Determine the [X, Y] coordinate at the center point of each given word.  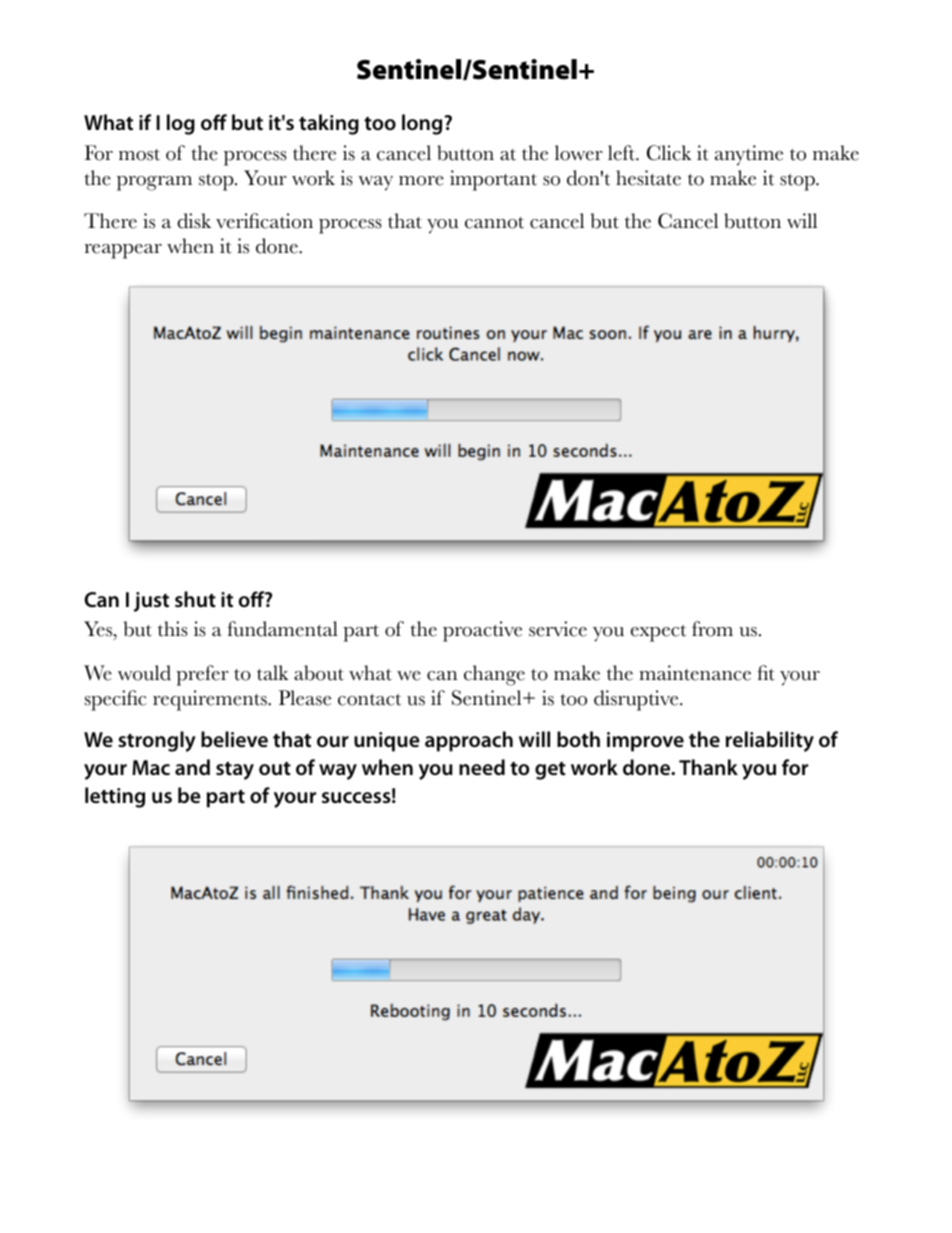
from [712, 629]
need [482, 767]
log [181, 124]
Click [669, 153]
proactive [482, 631]
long [423, 124]
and [192, 767]
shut [195, 599]
